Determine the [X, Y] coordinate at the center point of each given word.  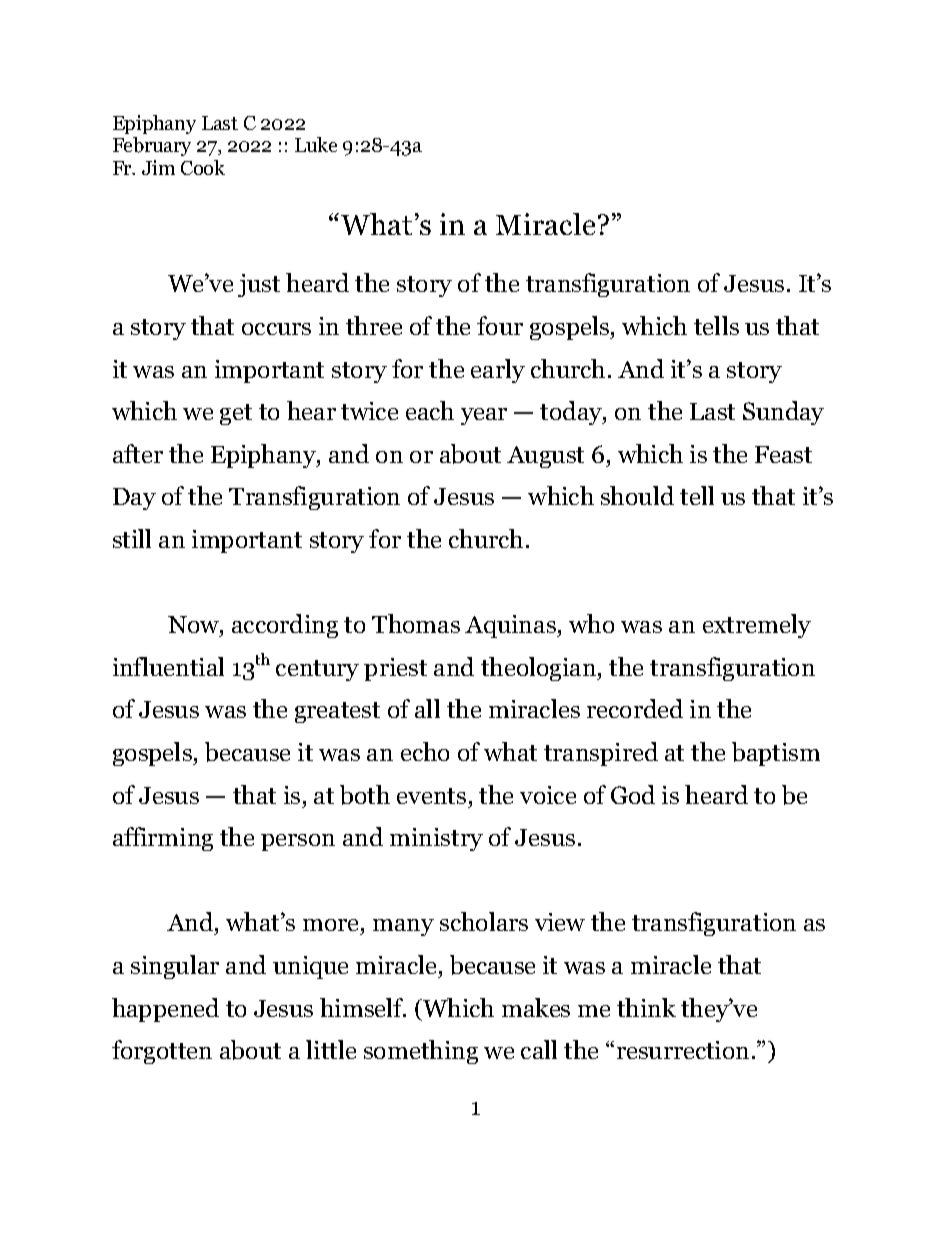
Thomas [416, 623]
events [431, 796]
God [633, 794]
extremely [757, 626]
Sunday [783, 413]
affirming [163, 839]
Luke [316, 144]
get [236, 414]
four [500, 325]
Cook [203, 167]
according [285, 626]
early [498, 371]
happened [165, 1010]
